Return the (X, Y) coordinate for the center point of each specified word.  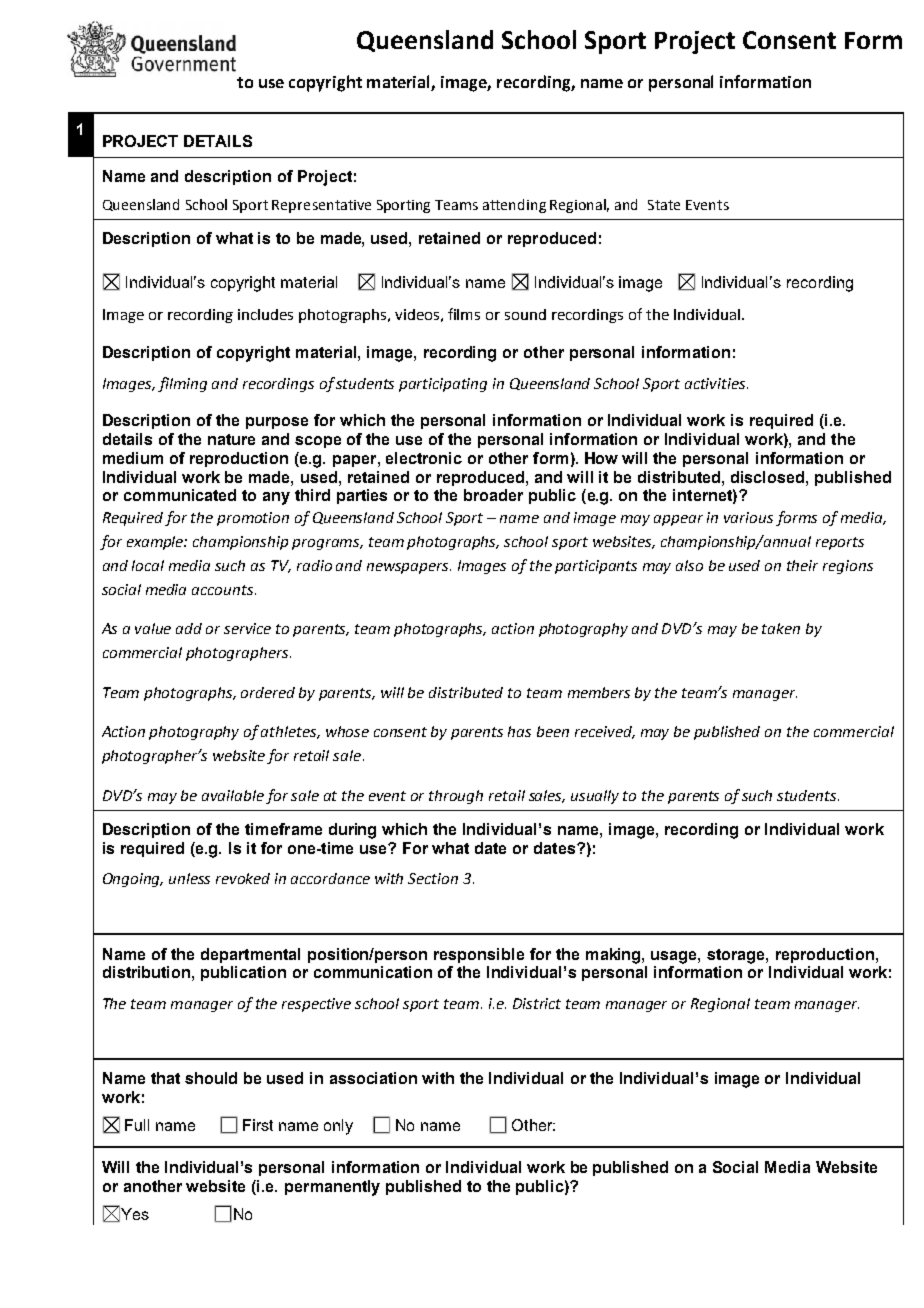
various (748, 517)
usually (595, 797)
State (664, 205)
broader (493, 495)
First (258, 1125)
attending (514, 206)
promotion (253, 519)
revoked (243, 878)
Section (433, 878)
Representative (321, 206)
